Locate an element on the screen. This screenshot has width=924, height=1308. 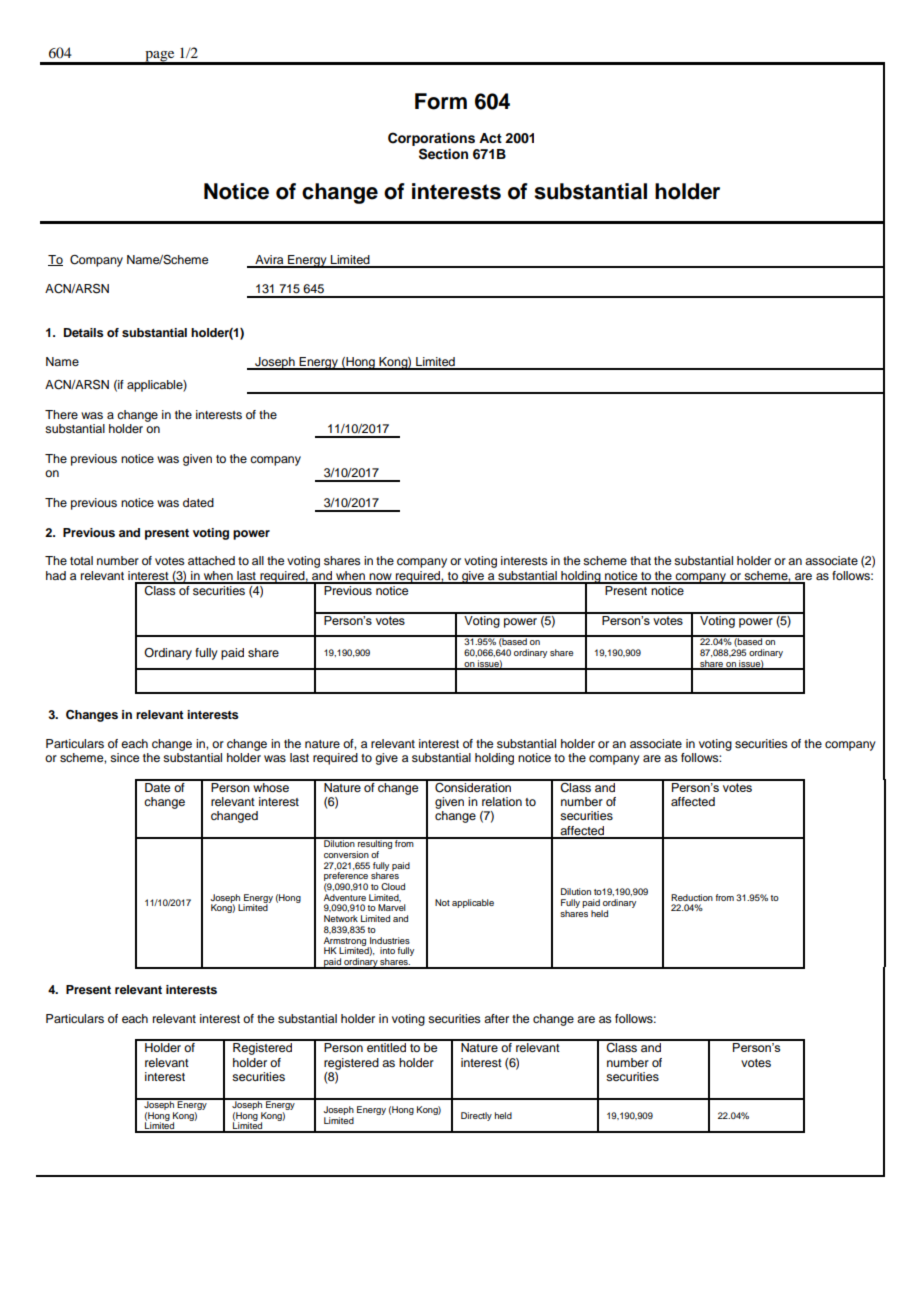
Armstrong is located at coordinates (346, 942).
